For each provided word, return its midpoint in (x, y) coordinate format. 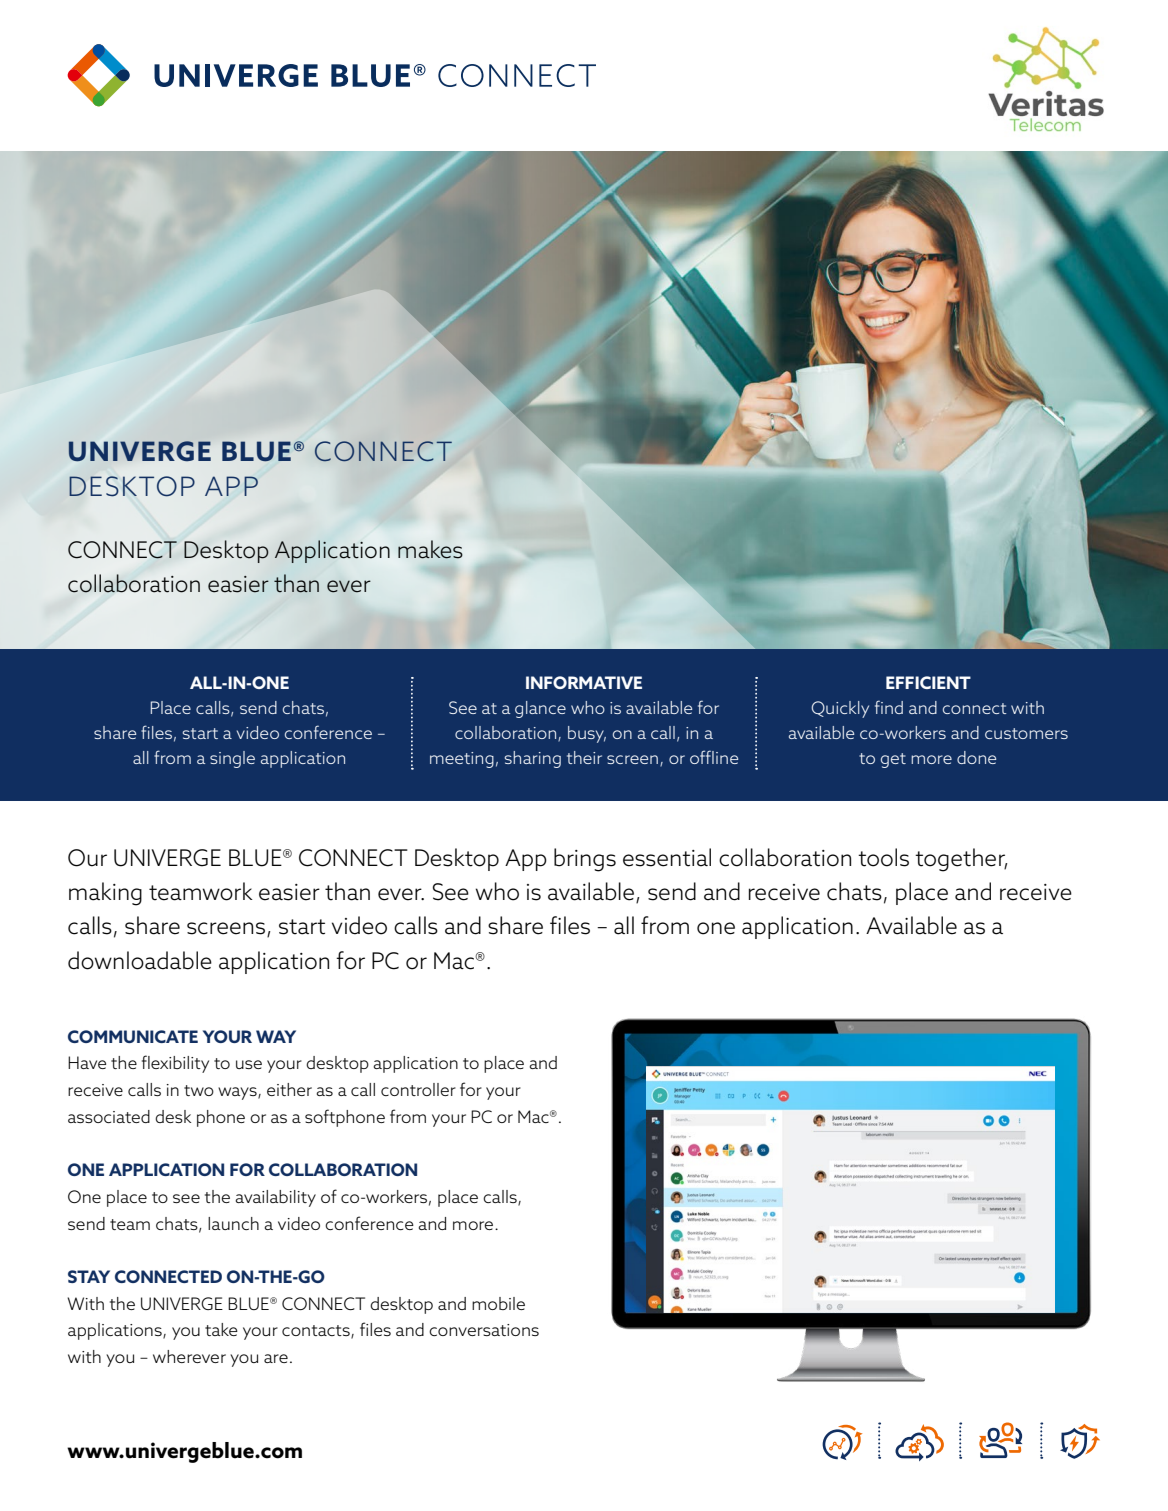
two (199, 1090)
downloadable (140, 960)
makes (430, 549)
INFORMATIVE (584, 682)
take (221, 1329)
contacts (317, 1332)
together (961, 860)
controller (418, 1089)
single (232, 759)
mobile (498, 1303)
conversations (484, 1330)
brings (585, 860)
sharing (532, 759)
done (976, 757)
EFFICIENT (928, 682)
